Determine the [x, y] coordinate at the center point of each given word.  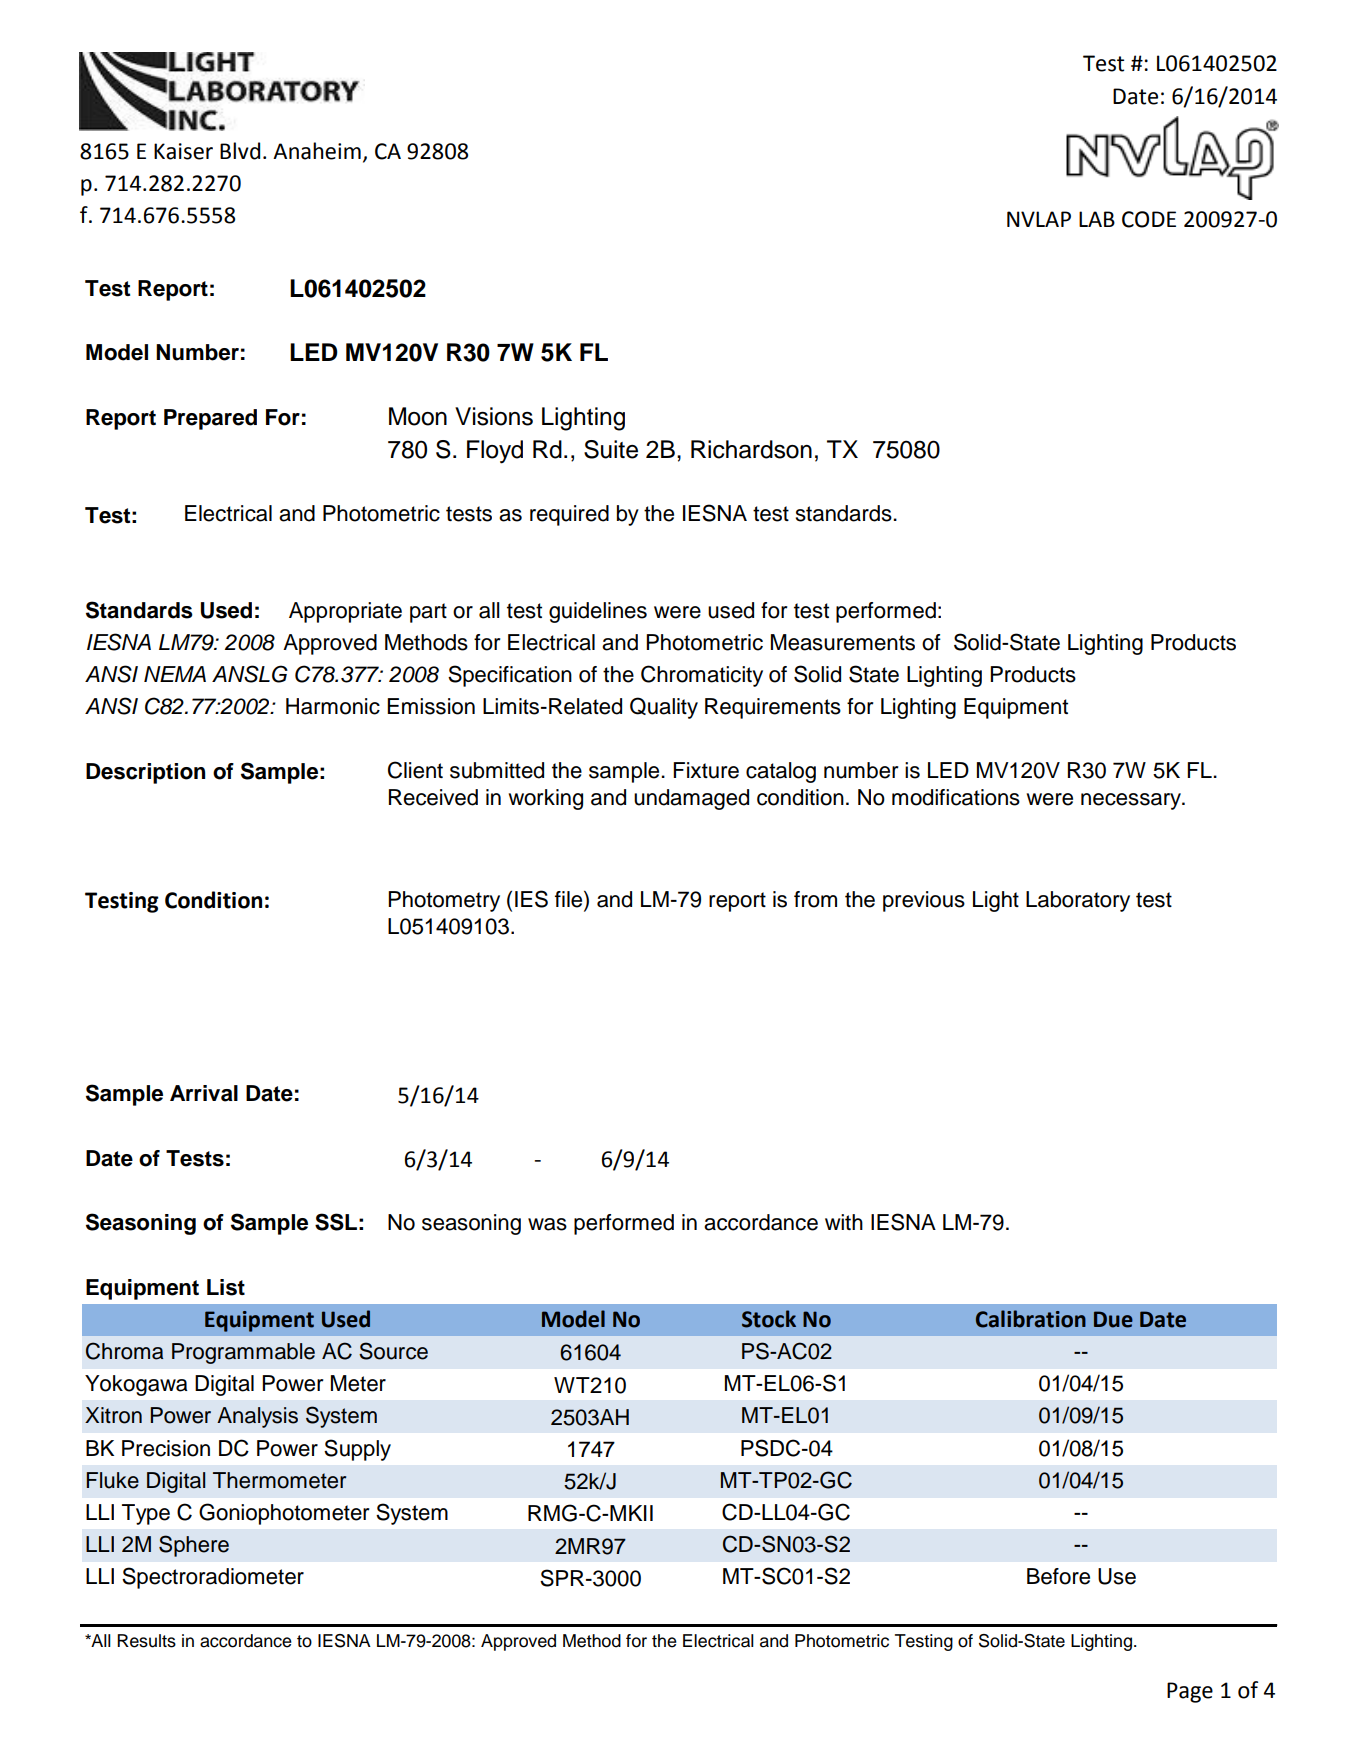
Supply [357, 1450]
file [570, 899]
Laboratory [1078, 901]
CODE [1149, 219]
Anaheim [317, 151]
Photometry [444, 901]
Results [146, 1641]
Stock [769, 1319]
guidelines [598, 612]
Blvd [240, 151]
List [226, 1287]
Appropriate [345, 612]
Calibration [1031, 1319]
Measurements [843, 642]
